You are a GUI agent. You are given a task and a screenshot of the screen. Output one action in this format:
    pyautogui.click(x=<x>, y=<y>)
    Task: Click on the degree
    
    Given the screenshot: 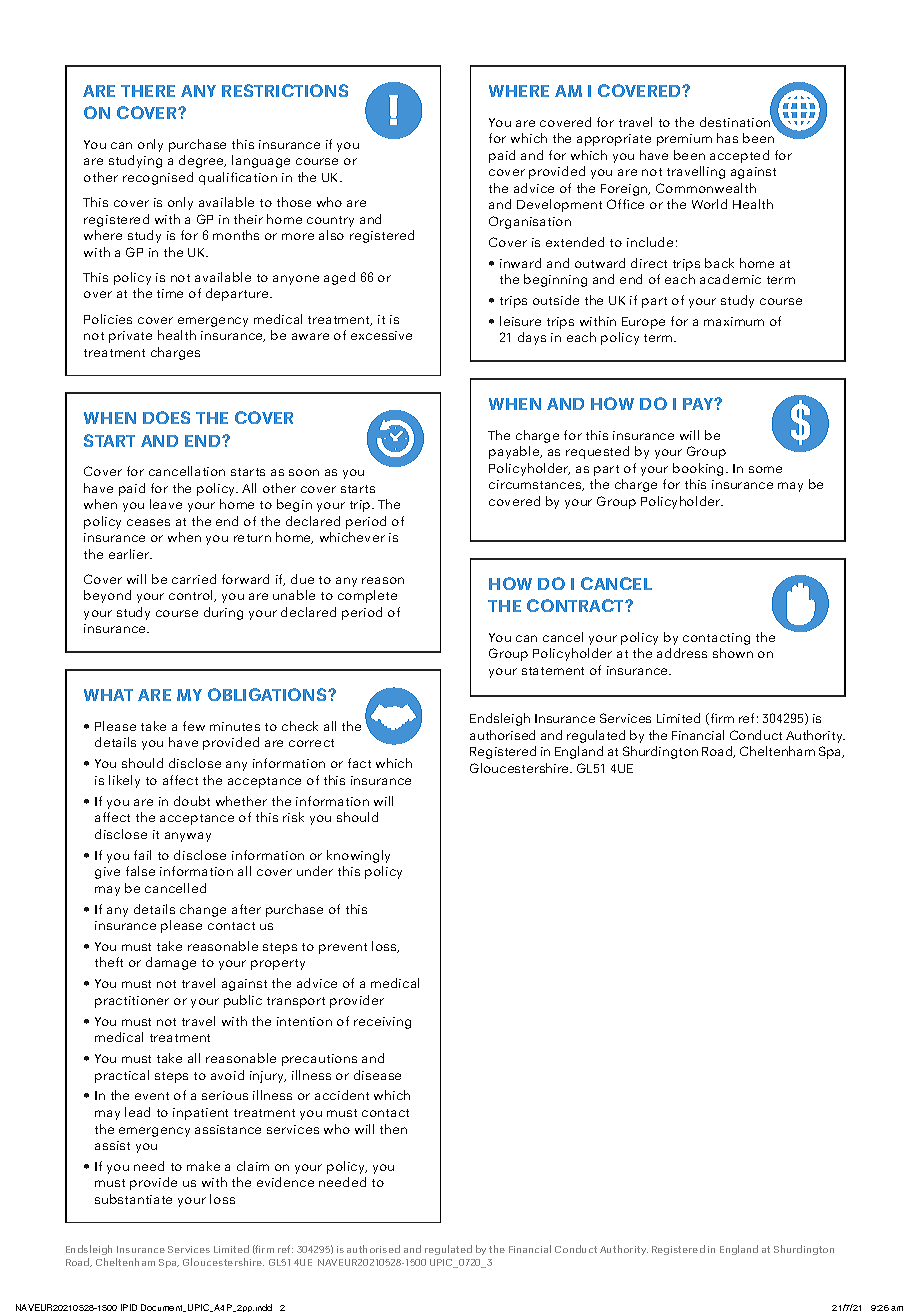 What is the action you would take?
    pyautogui.click(x=202, y=161)
